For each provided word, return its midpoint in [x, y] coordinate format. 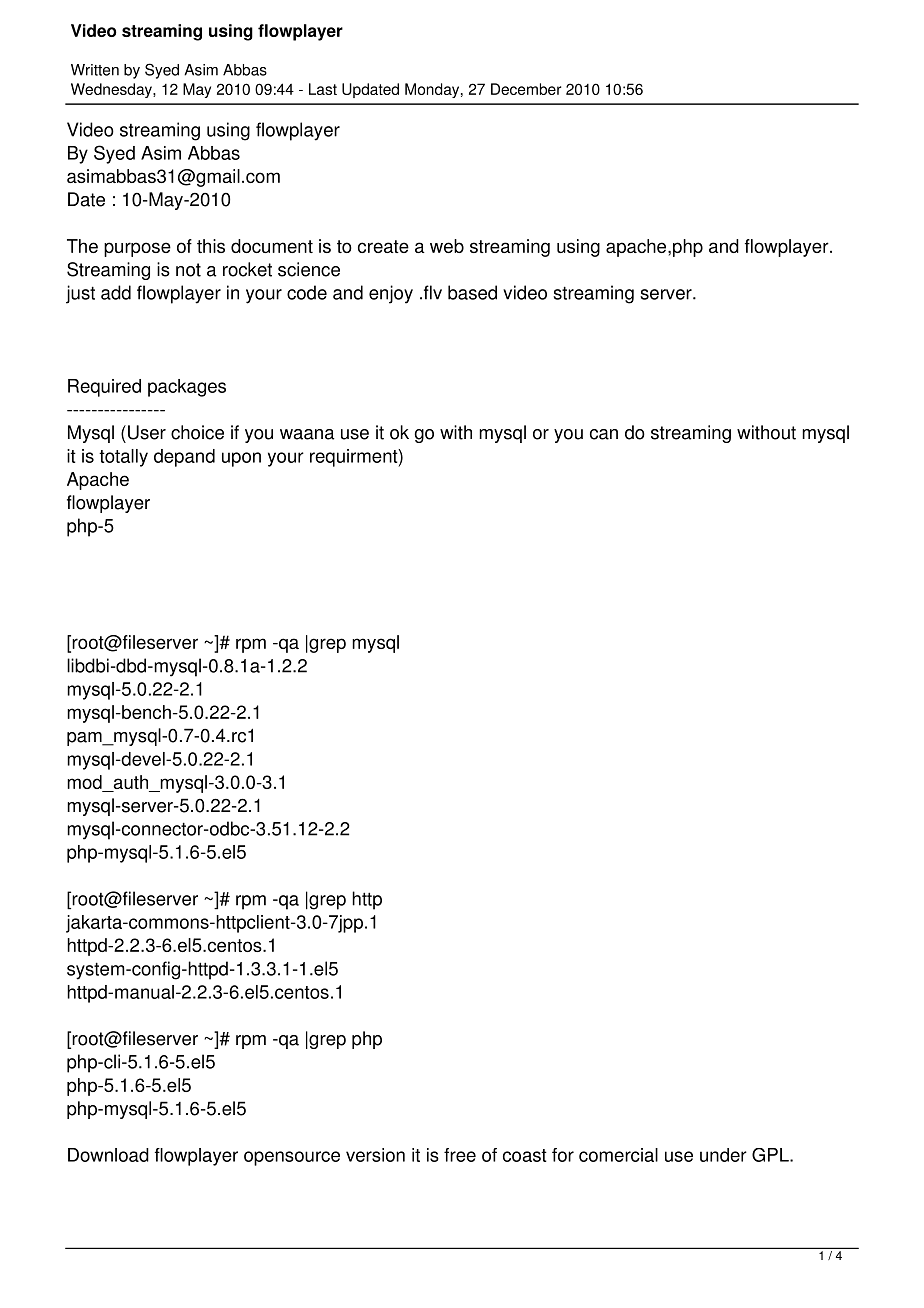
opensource [292, 1158]
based [472, 292]
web [447, 246]
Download [108, 1155]
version [375, 1155]
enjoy [391, 294]
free [460, 1155]
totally [123, 458]
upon [241, 459]
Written [95, 70]
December [526, 89]
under [723, 1155]
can [604, 434]
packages [187, 388]
